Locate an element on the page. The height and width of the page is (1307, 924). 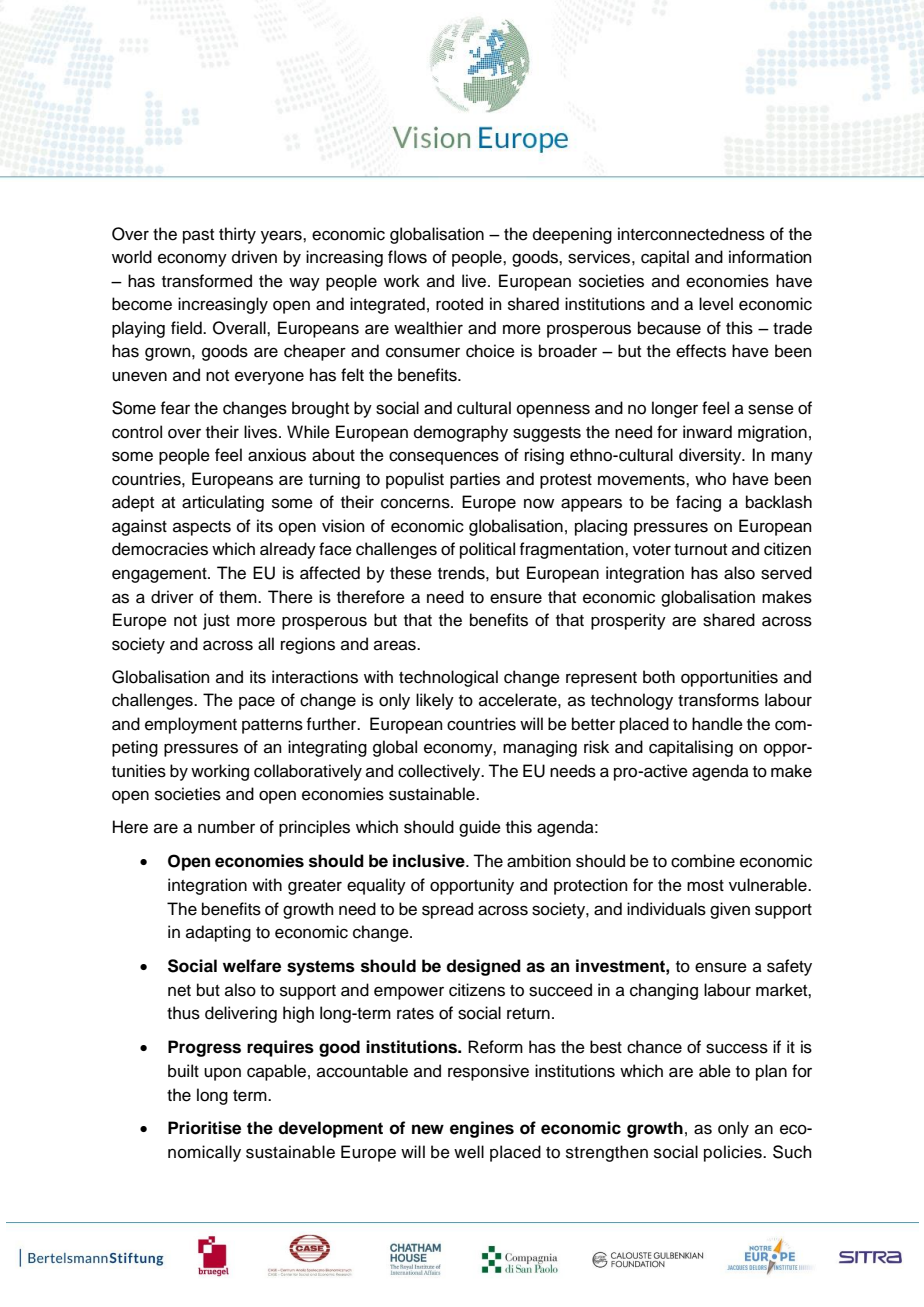
transformed is located at coordinates (207, 281).
